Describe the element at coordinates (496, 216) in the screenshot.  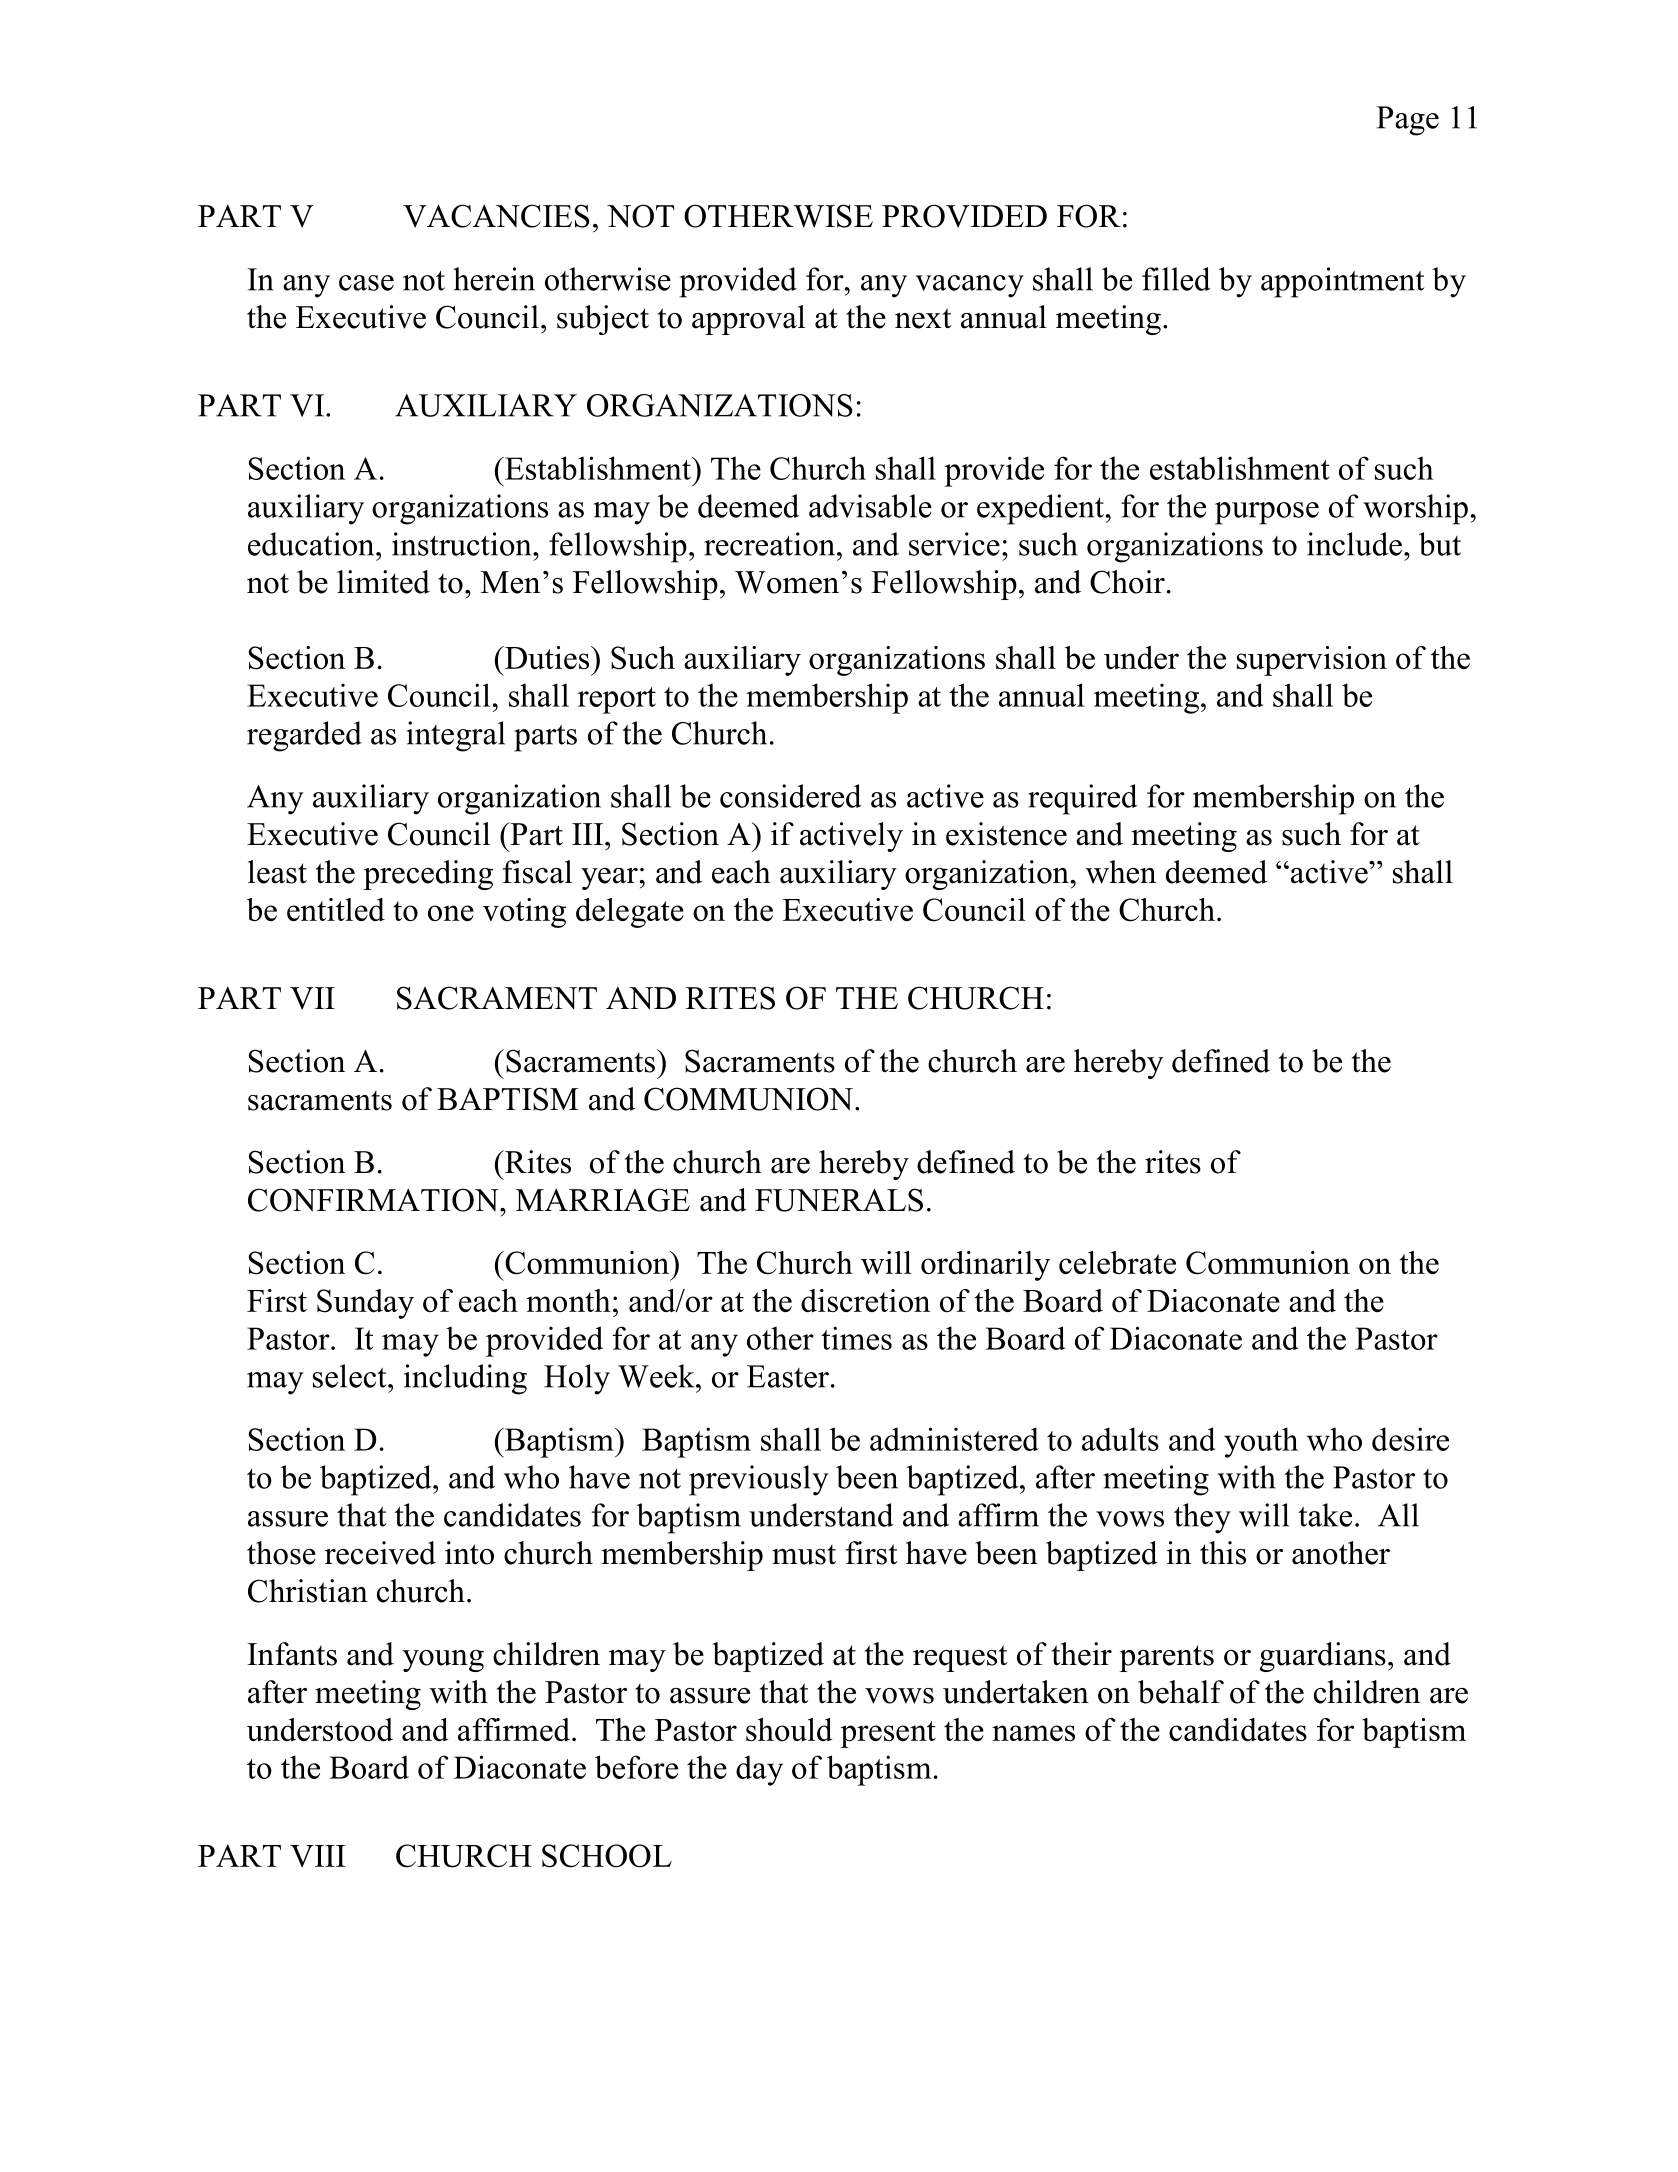
I see `VACANCIES` at that location.
